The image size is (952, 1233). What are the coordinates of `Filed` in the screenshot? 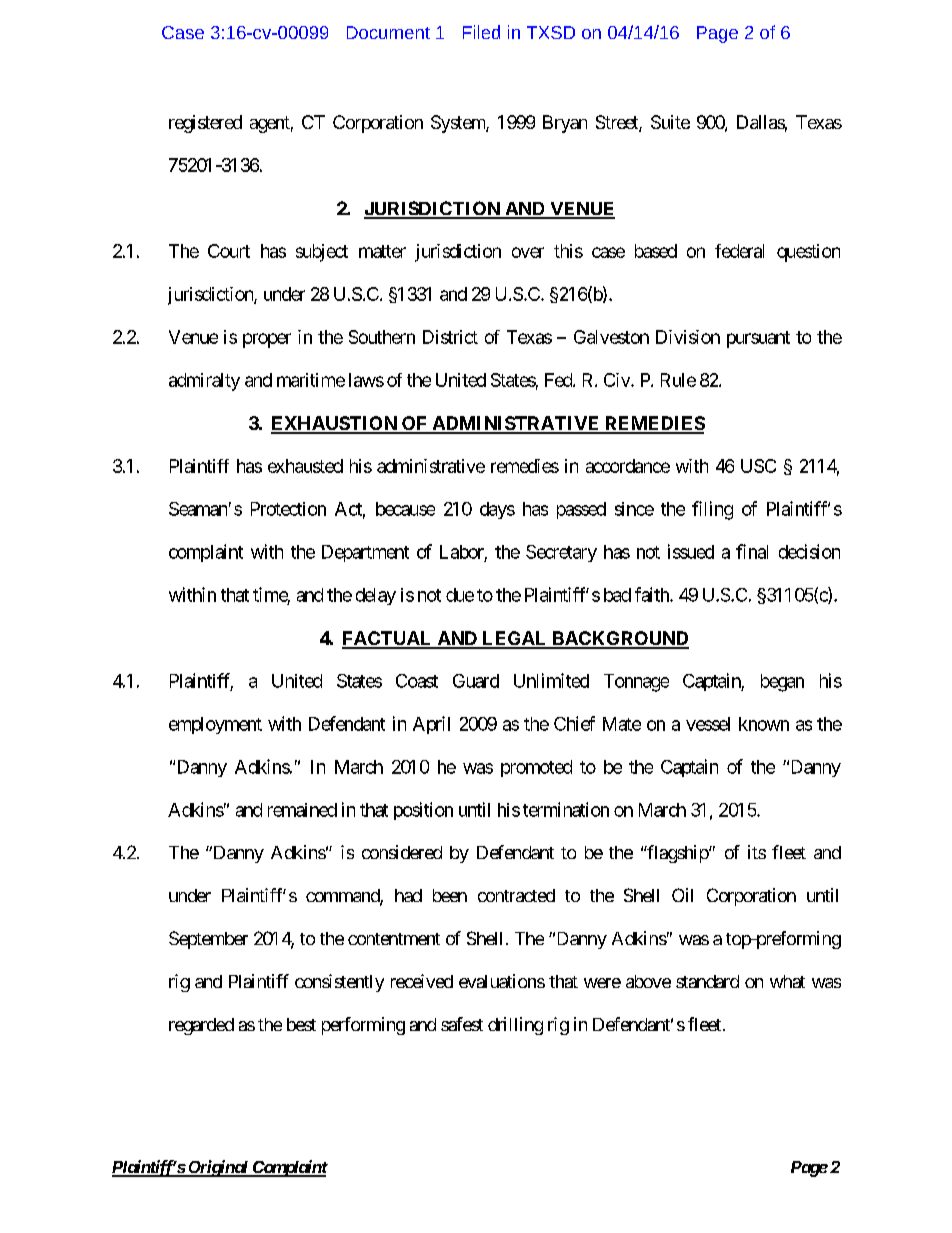 It's located at (481, 32).
